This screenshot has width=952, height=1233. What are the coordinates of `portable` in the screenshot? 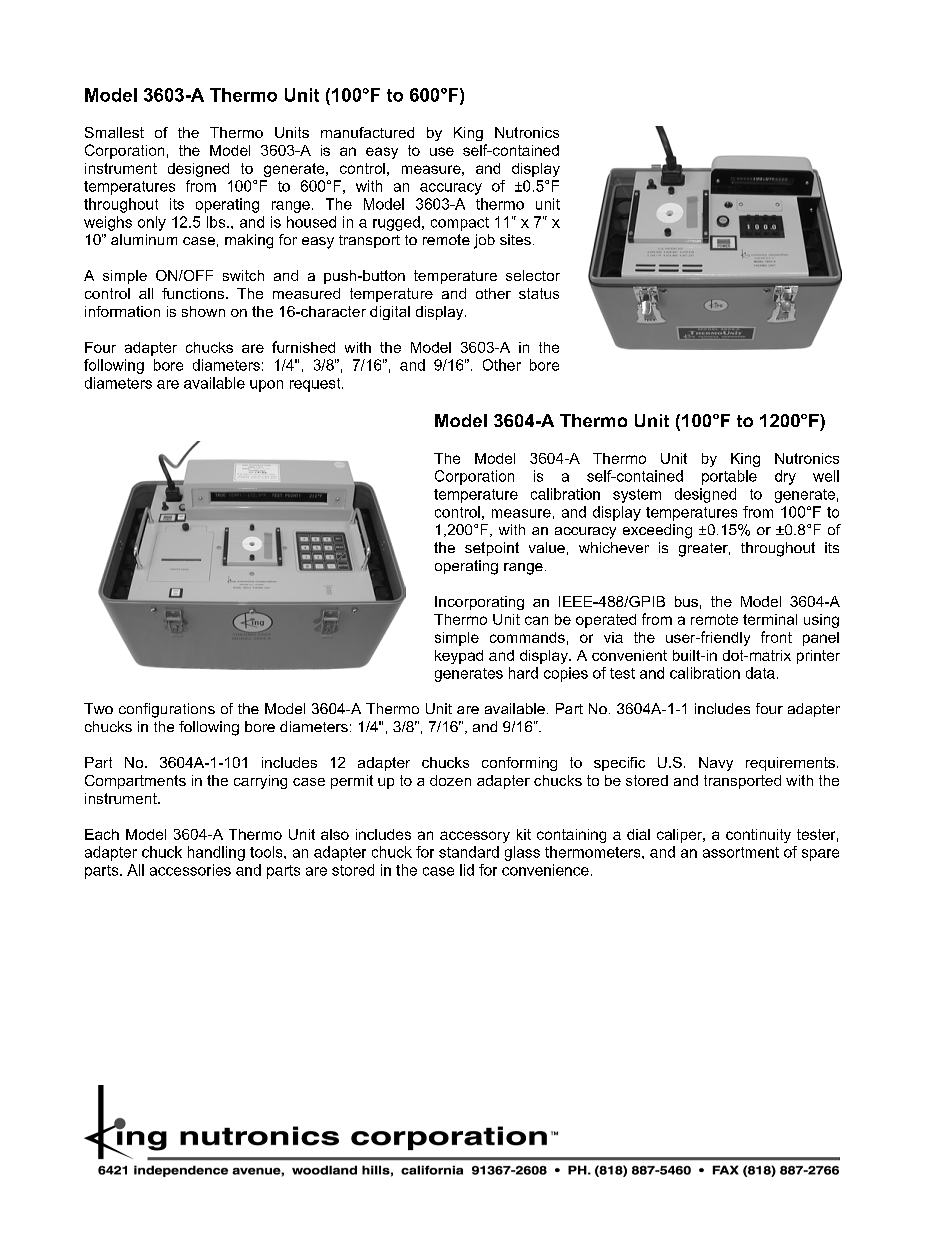 It's located at (729, 477).
